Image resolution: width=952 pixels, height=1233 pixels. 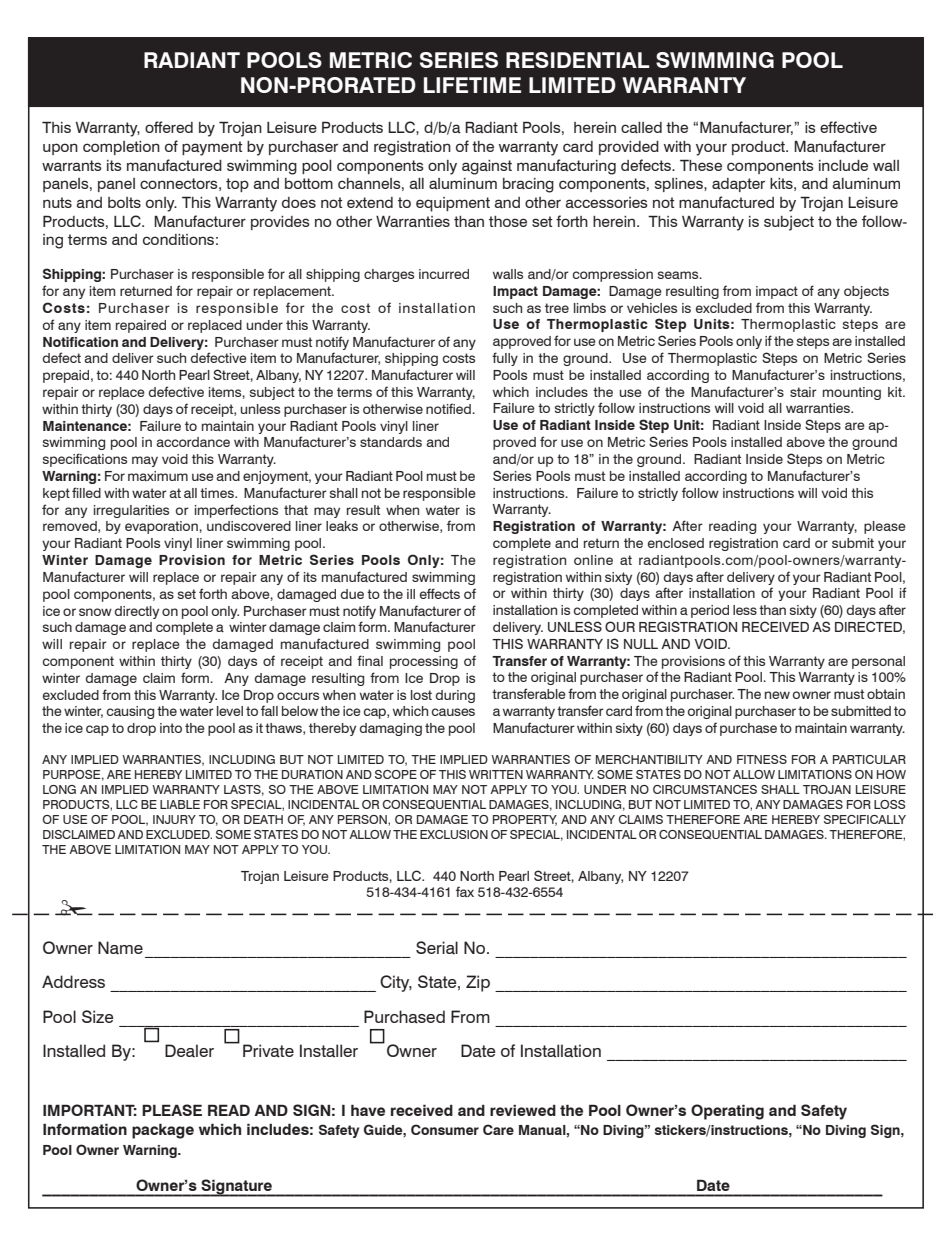 What do you see at coordinates (710, 611) in the screenshot?
I see `period` at bounding box center [710, 611].
